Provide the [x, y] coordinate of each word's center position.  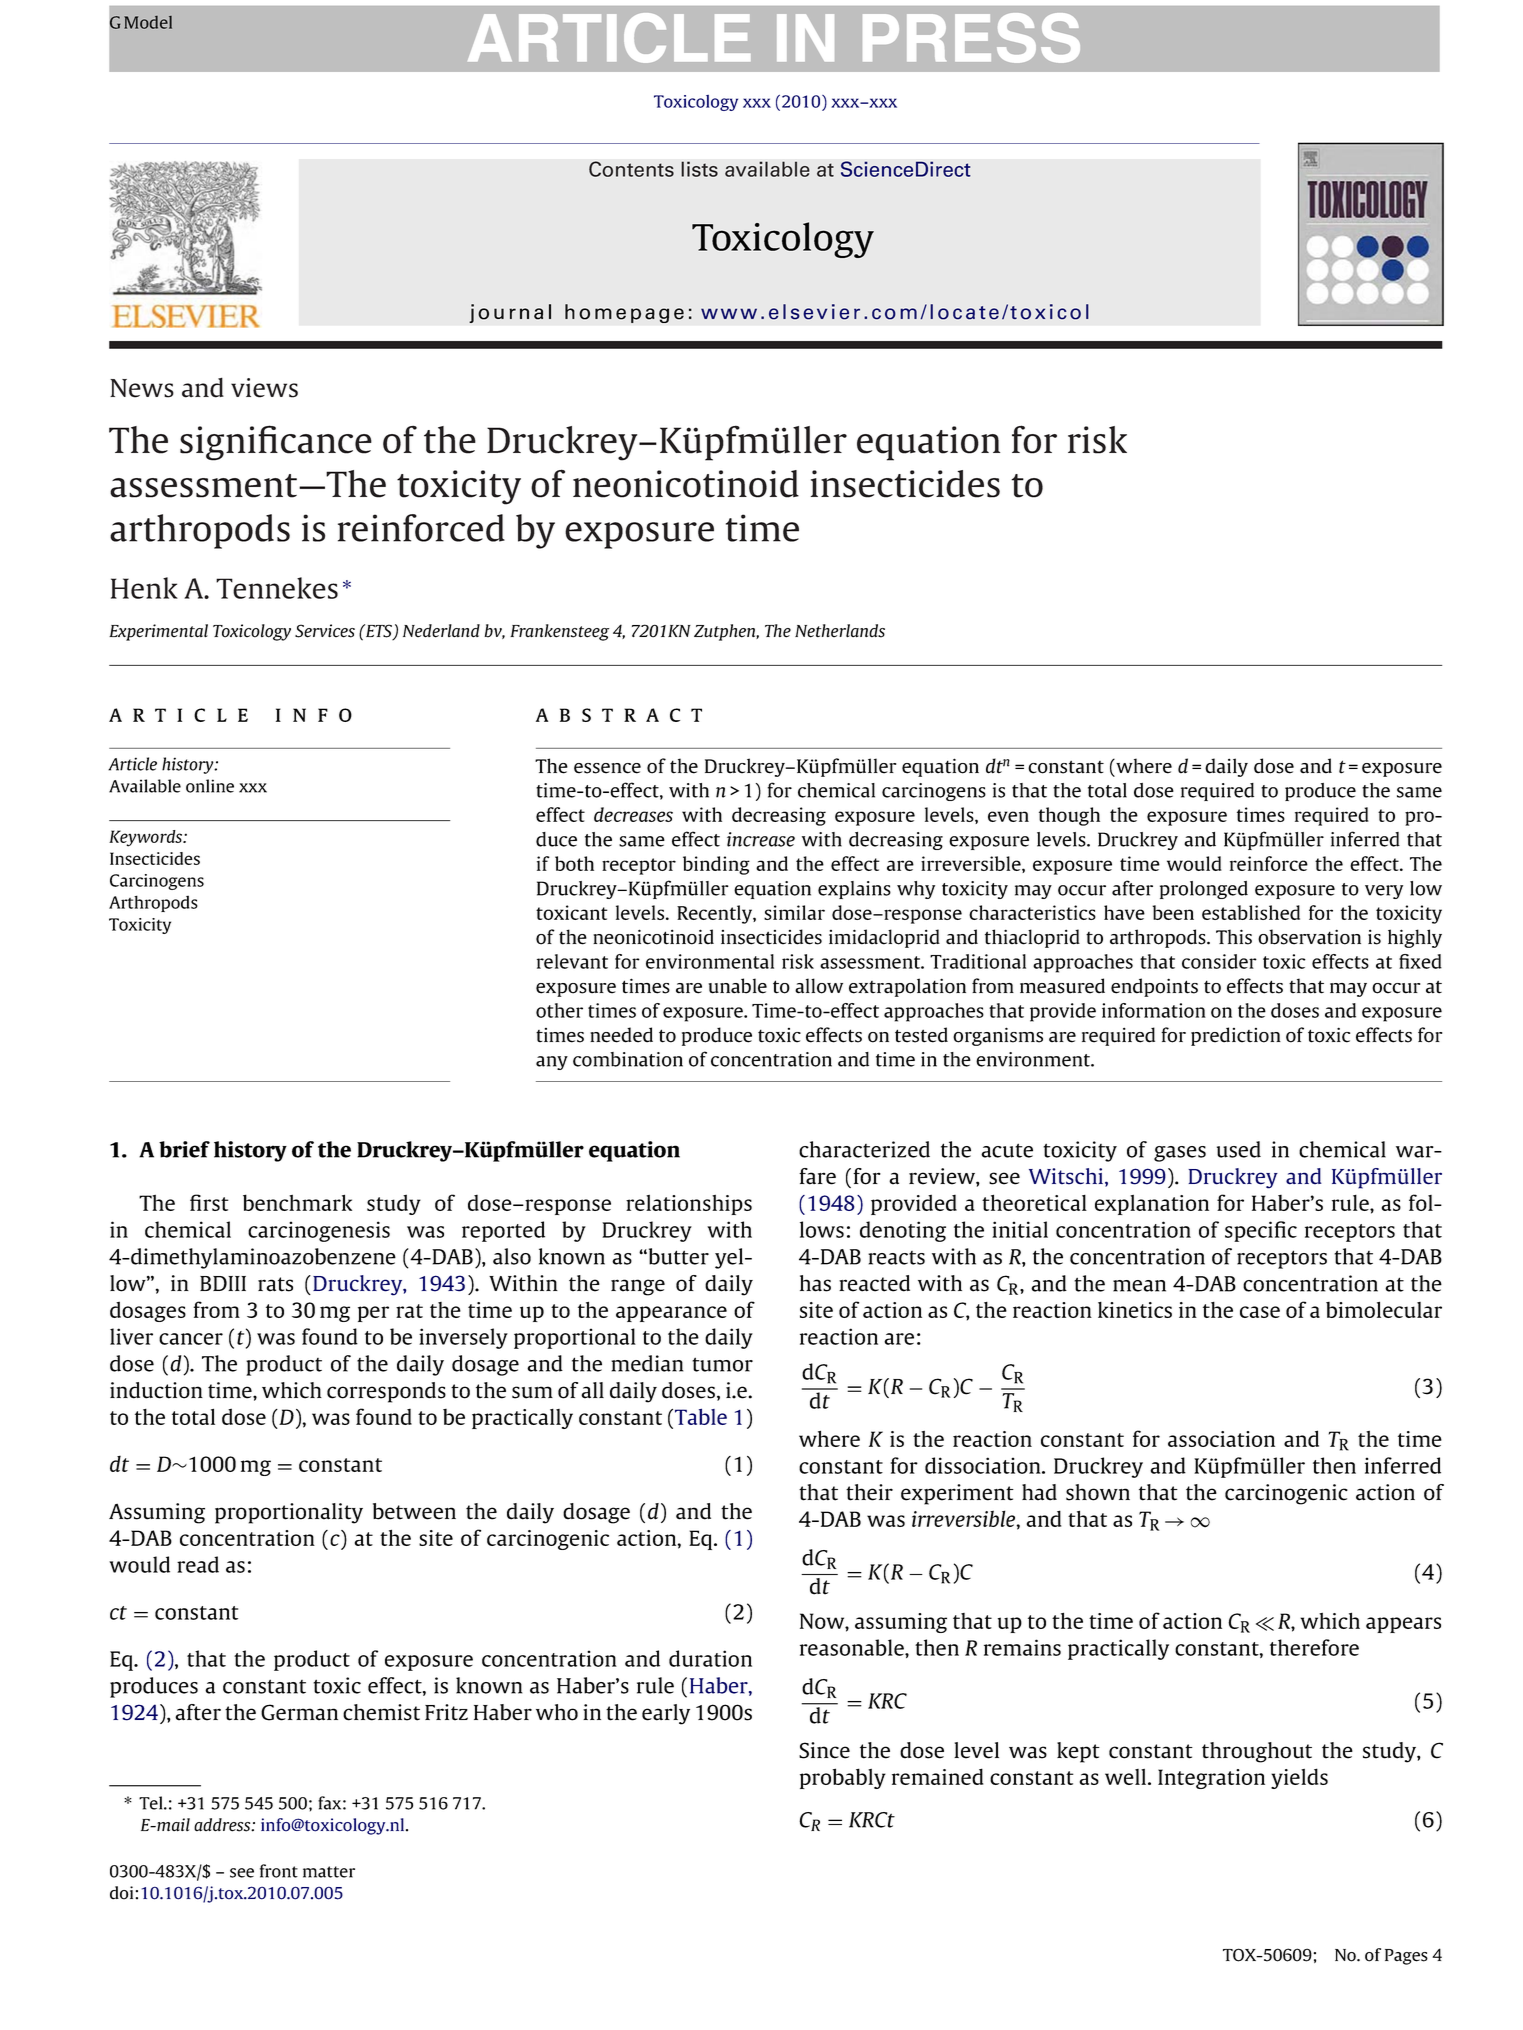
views [264, 388]
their [869, 1492]
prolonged [1204, 890]
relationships [689, 1205]
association [1221, 1439]
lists [699, 169]
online [210, 786]
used [1239, 1149]
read [198, 1564]
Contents [631, 169]
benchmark [297, 1202]
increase [761, 839]
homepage [624, 313]
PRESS [971, 38]
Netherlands [840, 631]
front [279, 1871]
